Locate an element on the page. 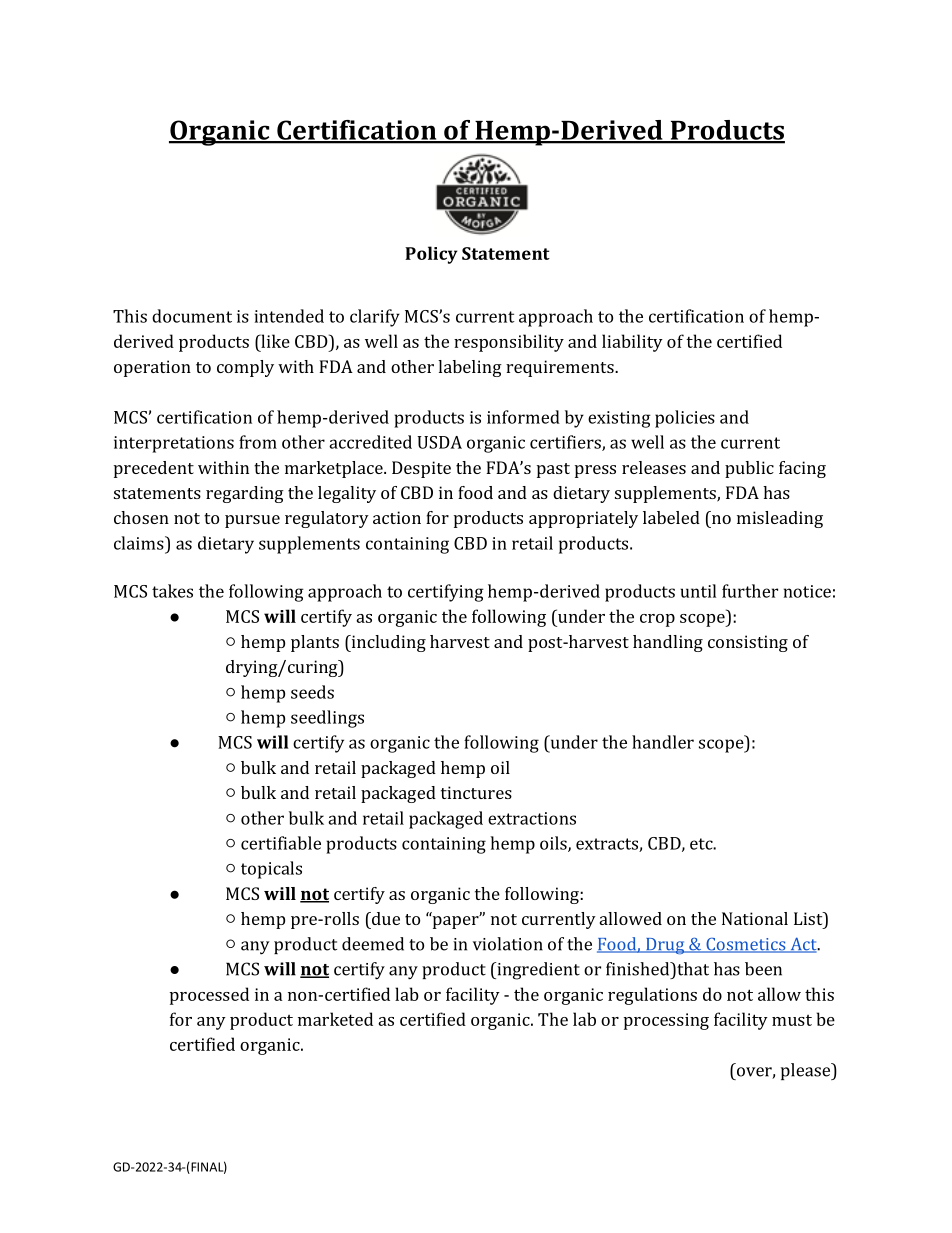  processed is located at coordinates (209, 996).
